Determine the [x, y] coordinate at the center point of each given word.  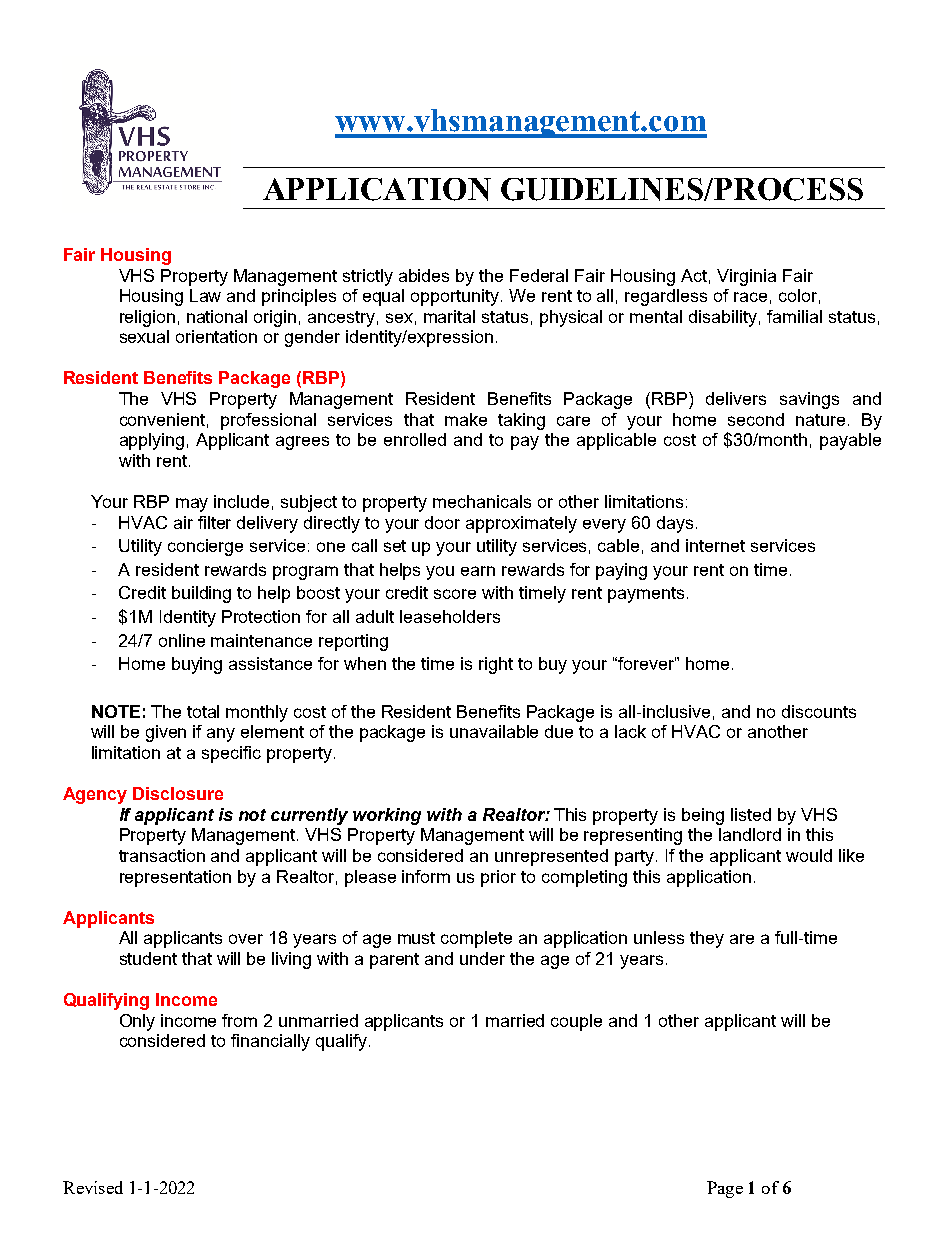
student [148, 958]
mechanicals [482, 501]
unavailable [494, 731]
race [750, 297]
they [707, 939]
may [192, 505]
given [166, 733]
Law [205, 295]
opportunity [456, 297]
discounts [819, 711]
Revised [93, 1187]
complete [476, 939]
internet [715, 545]
